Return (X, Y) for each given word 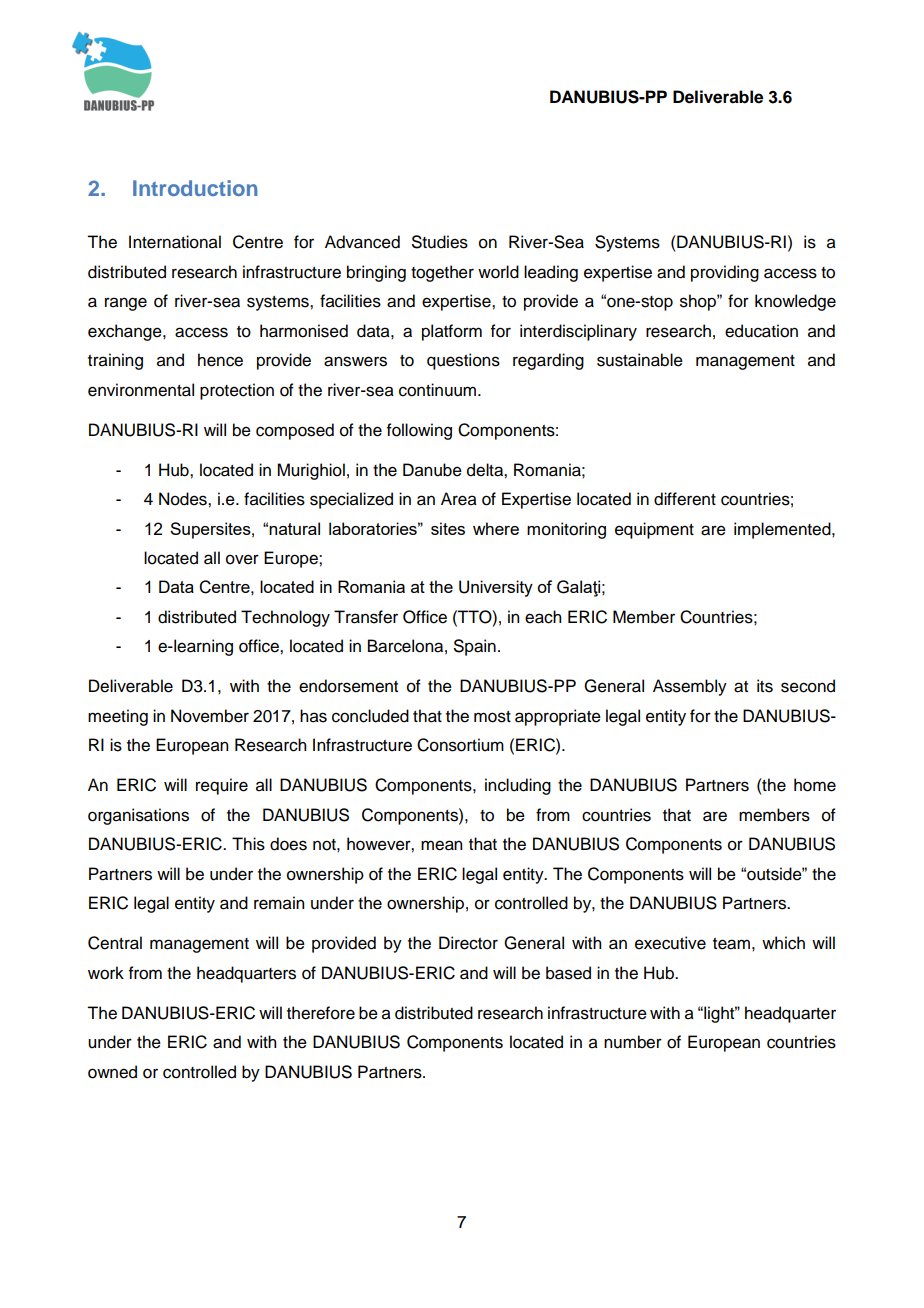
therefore (321, 1013)
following (419, 431)
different (685, 499)
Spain (475, 647)
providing (725, 273)
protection (237, 391)
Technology (285, 618)
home (815, 785)
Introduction (195, 188)
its (765, 686)
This (248, 844)
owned (112, 1072)
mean (441, 845)
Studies (440, 242)
